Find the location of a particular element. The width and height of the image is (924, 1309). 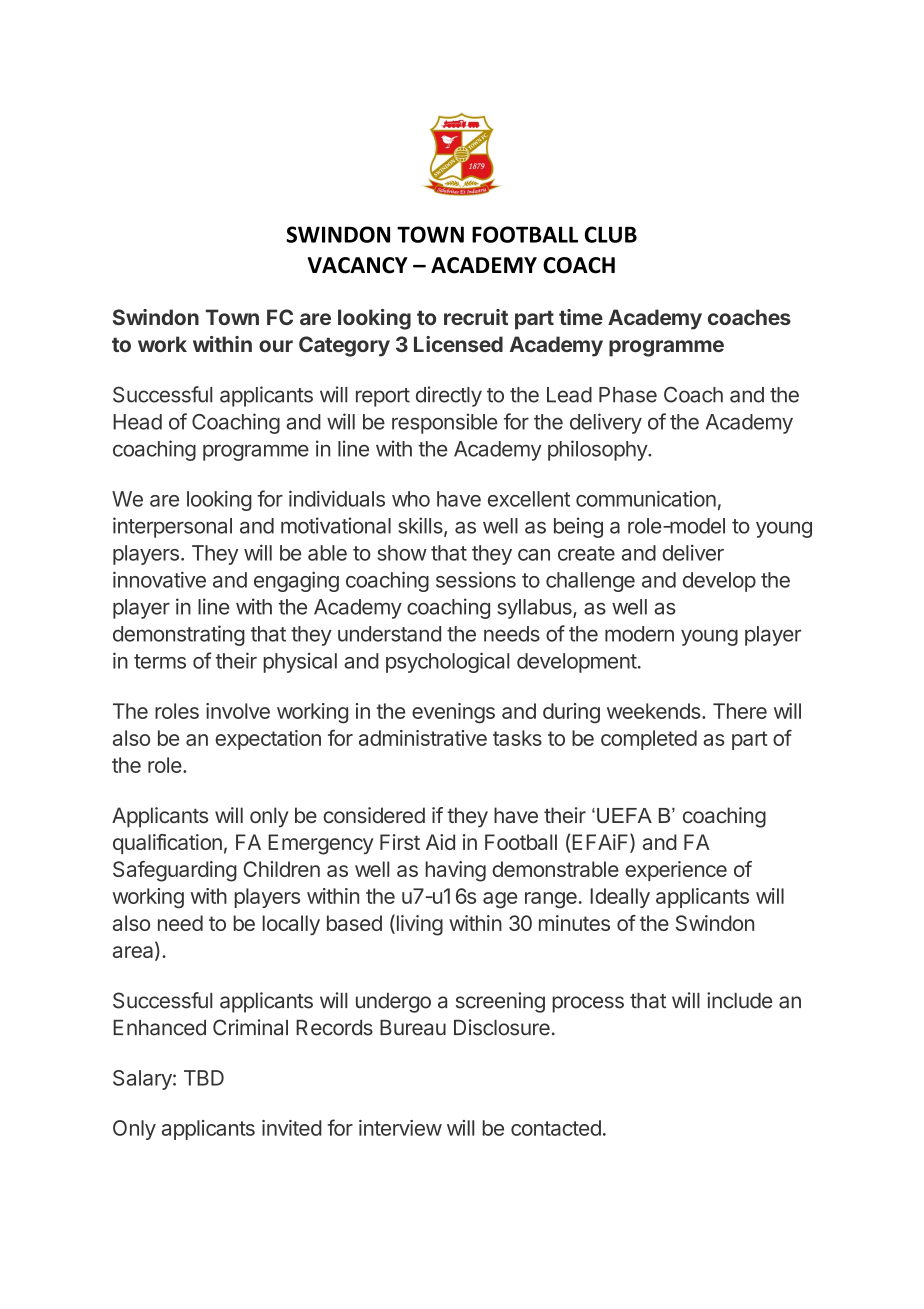

skills is located at coordinates (421, 526).
